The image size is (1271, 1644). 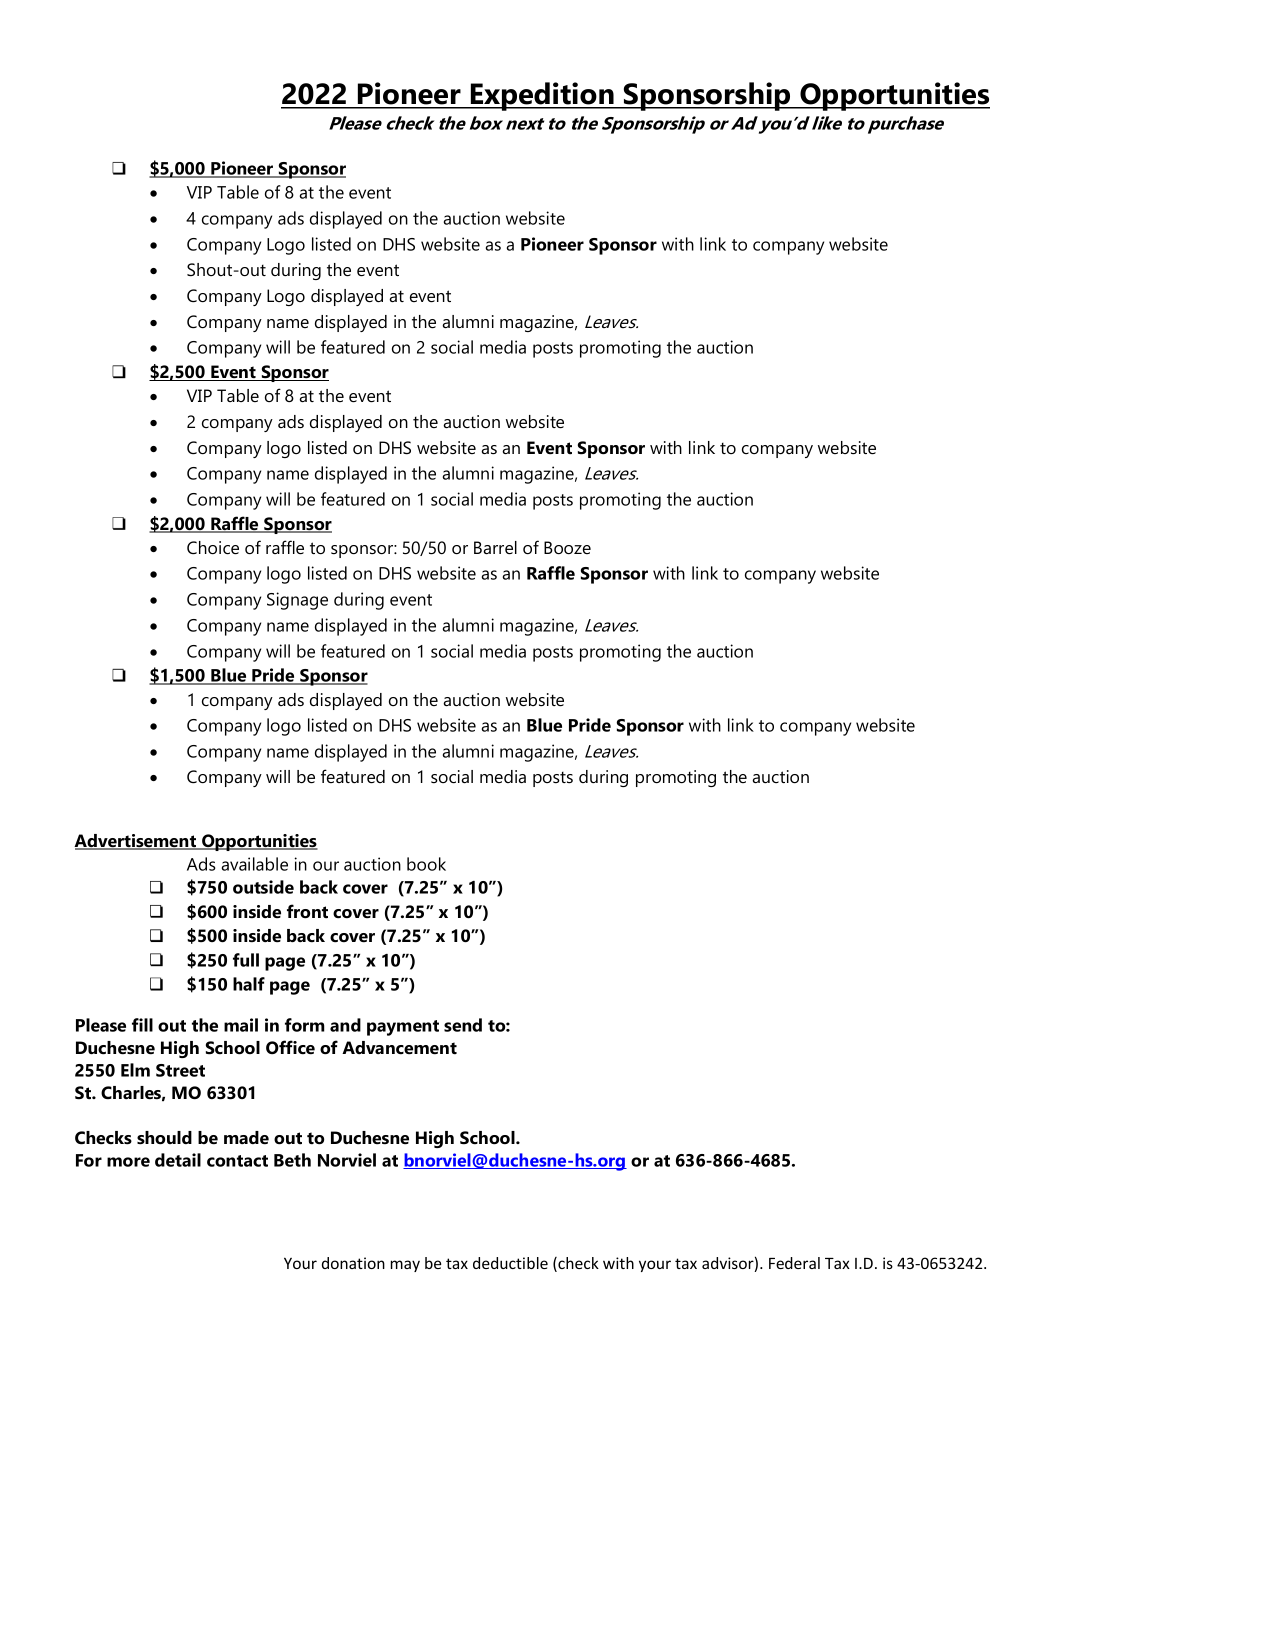 What do you see at coordinates (255, 864) in the screenshot?
I see `available` at bounding box center [255, 864].
